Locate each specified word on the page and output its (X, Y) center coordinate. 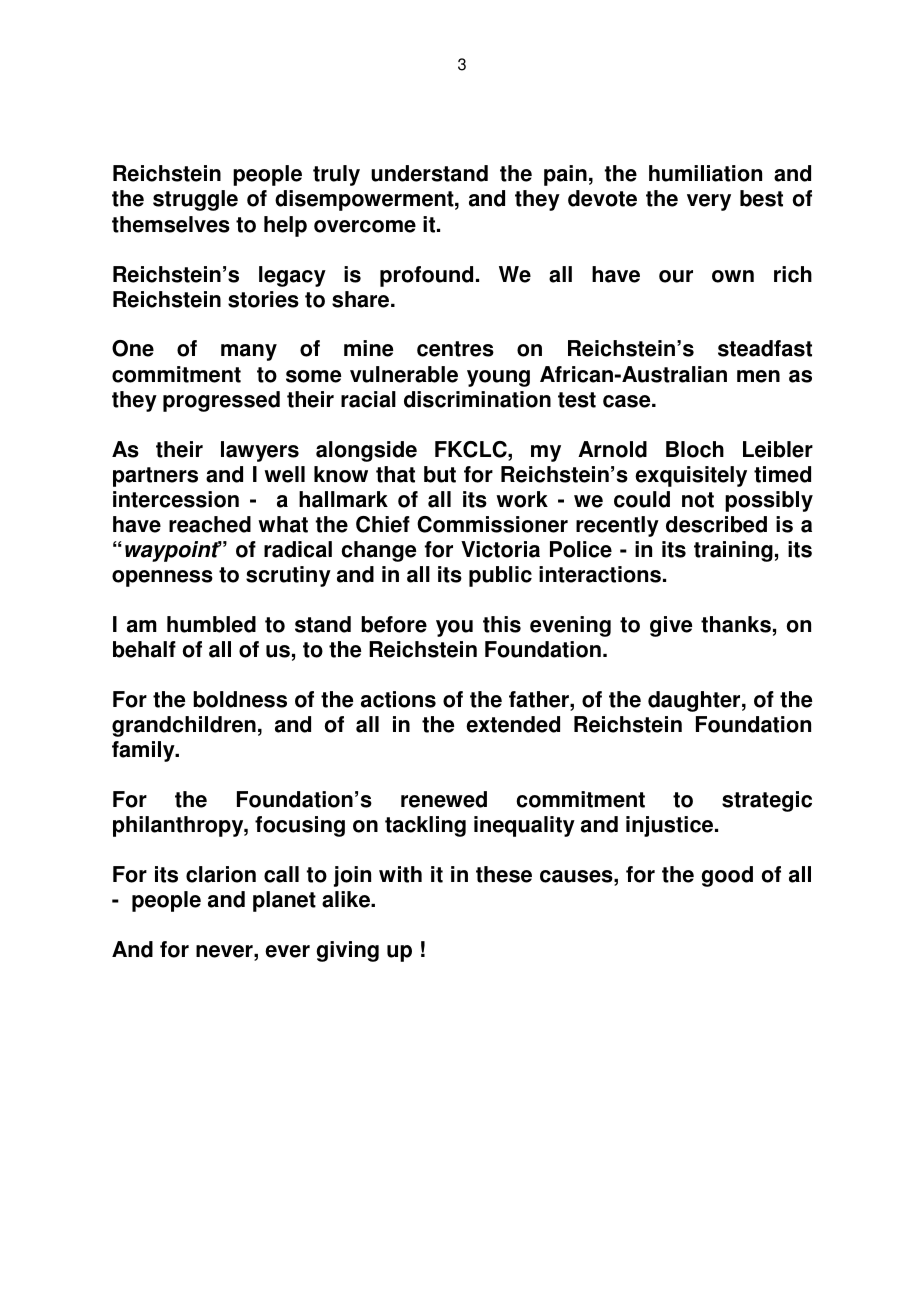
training (733, 551)
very (709, 202)
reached (210, 524)
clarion (221, 874)
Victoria (500, 549)
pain (565, 175)
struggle (195, 200)
